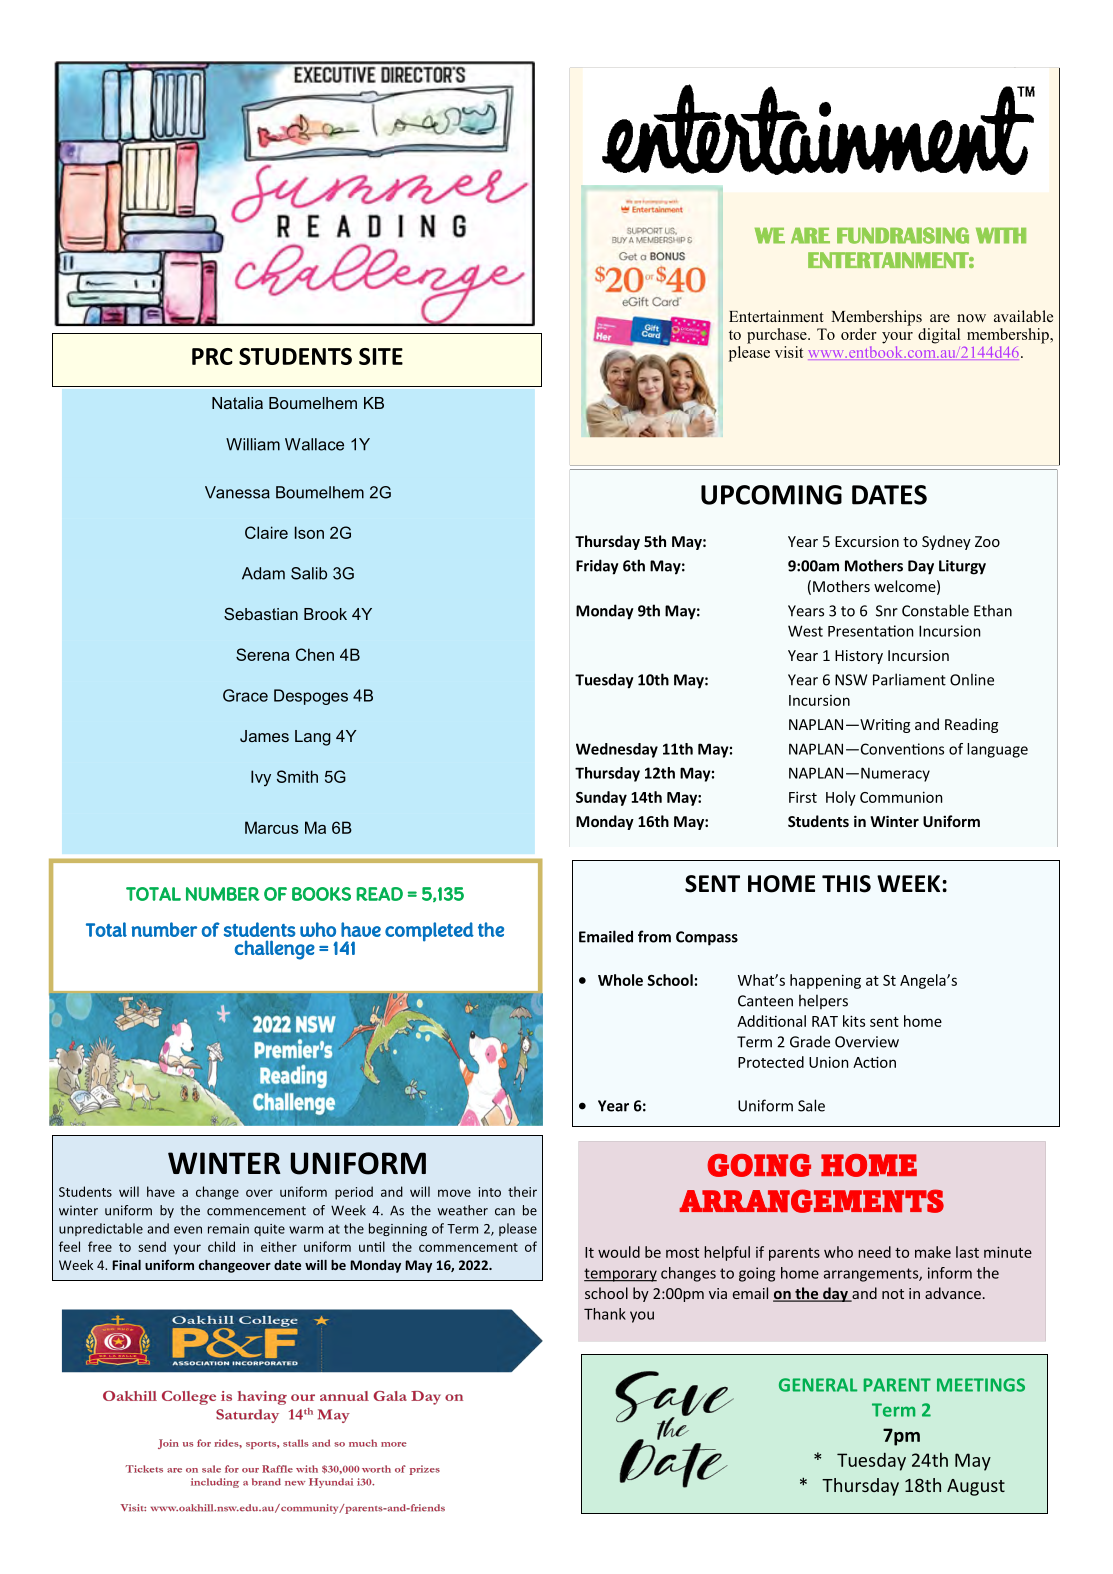  What do you see at coordinates (946, 542) in the screenshot?
I see `Sydney` at bounding box center [946, 542].
